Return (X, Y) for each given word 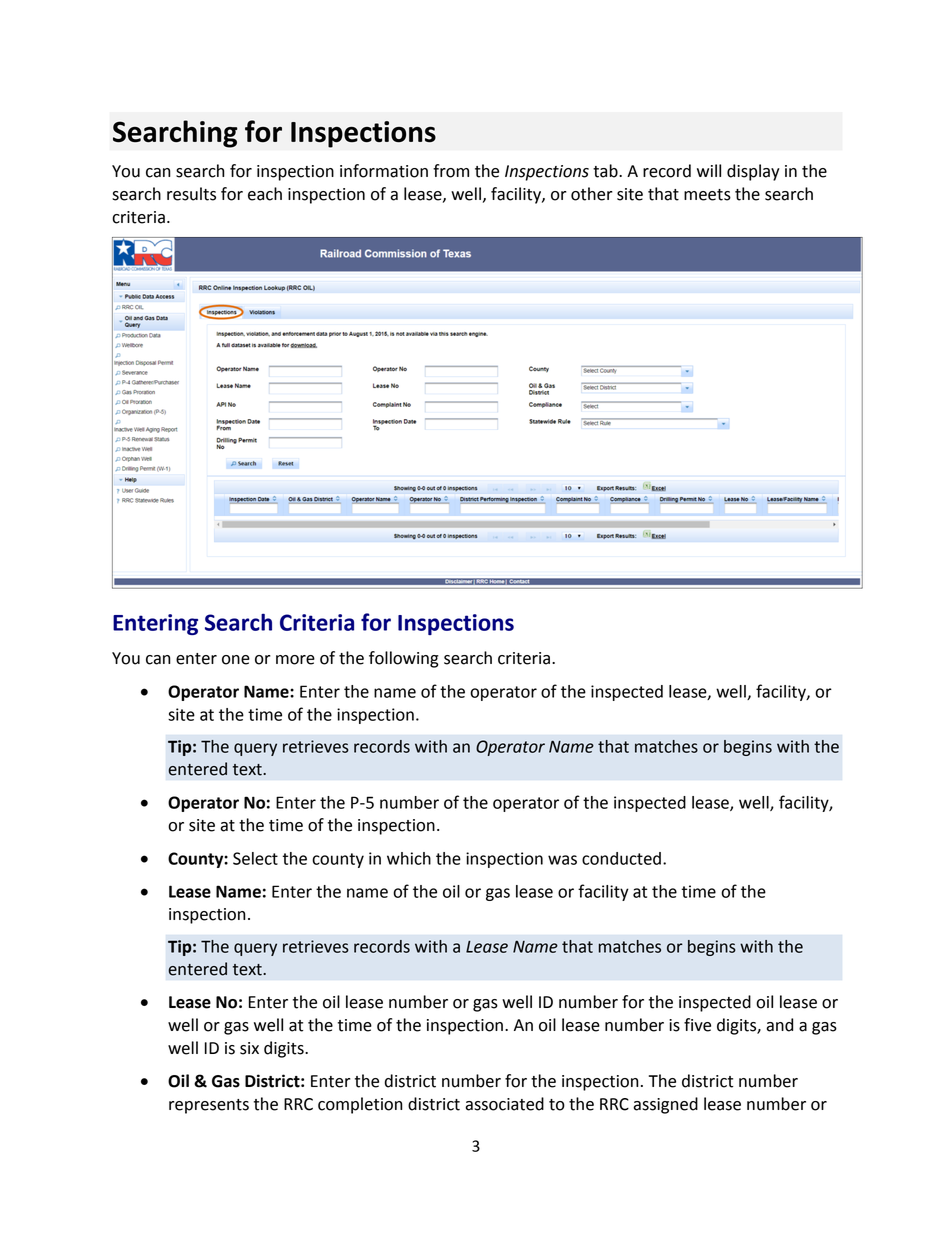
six (249, 1048)
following (404, 659)
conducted (621, 858)
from (451, 171)
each (265, 194)
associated (504, 1104)
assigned (665, 1105)
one (236, 660)
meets (707, 195)
